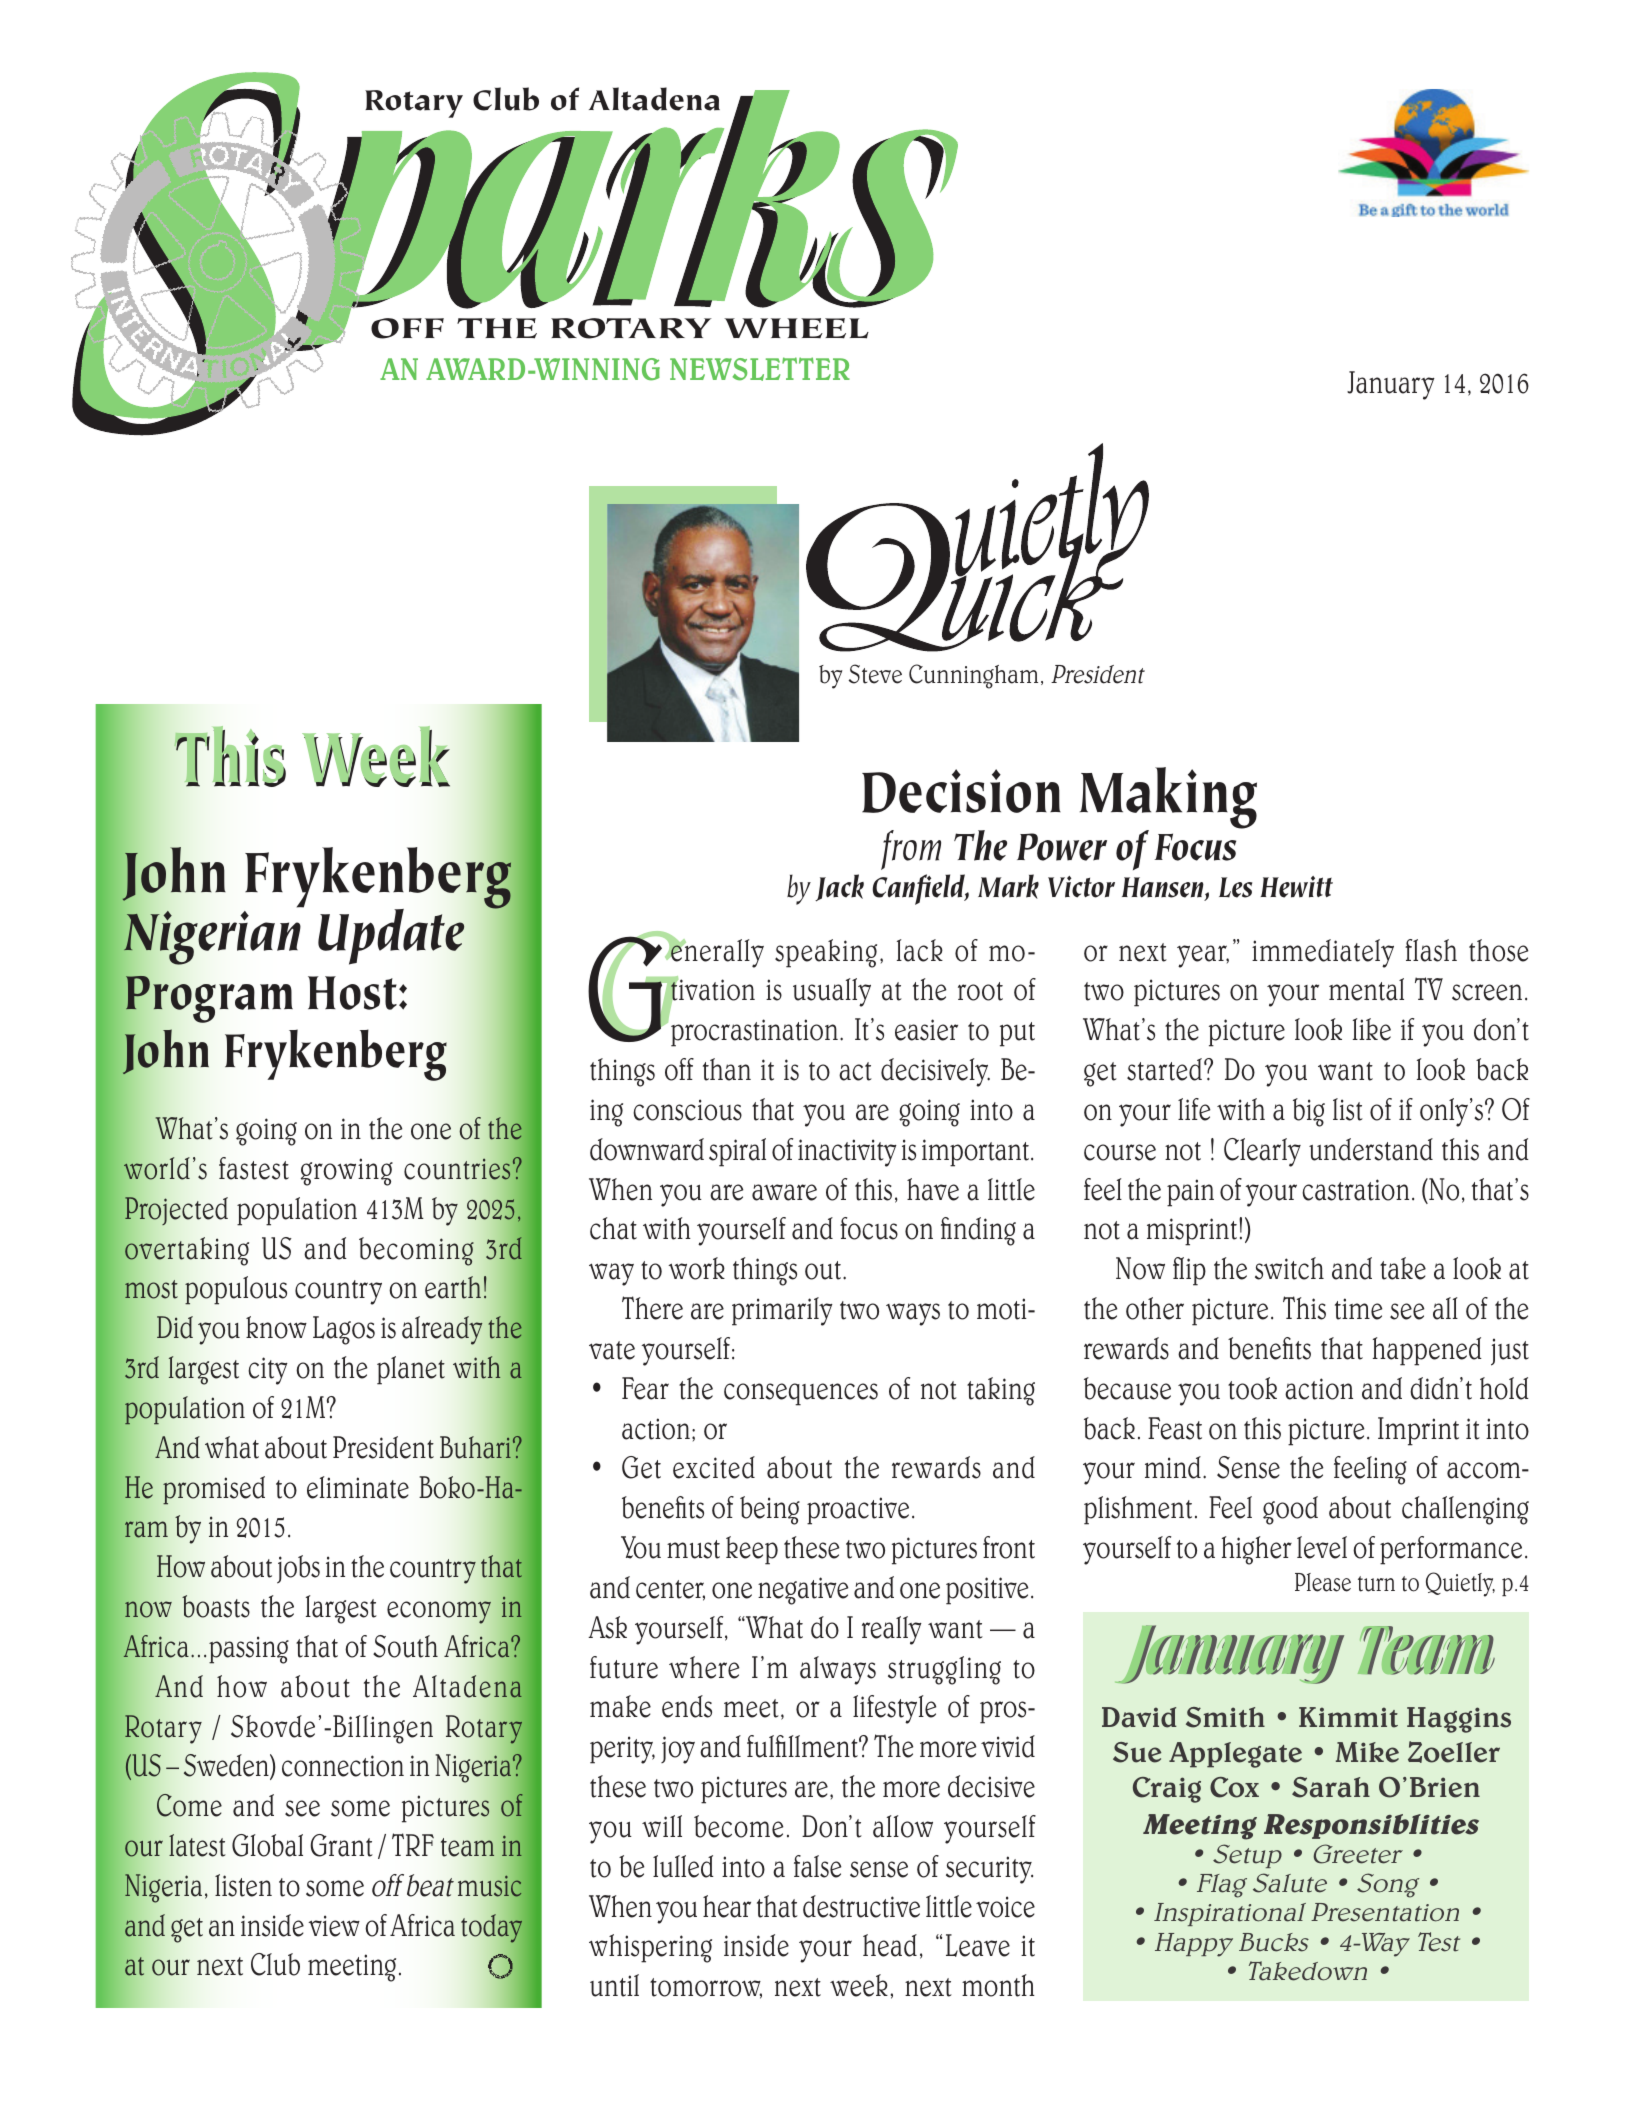 The width and height of the screenshot is (1625, 2103). Describe the element at coordinates (801, 1394) in the screenshot. I see `consequences` at that location.
